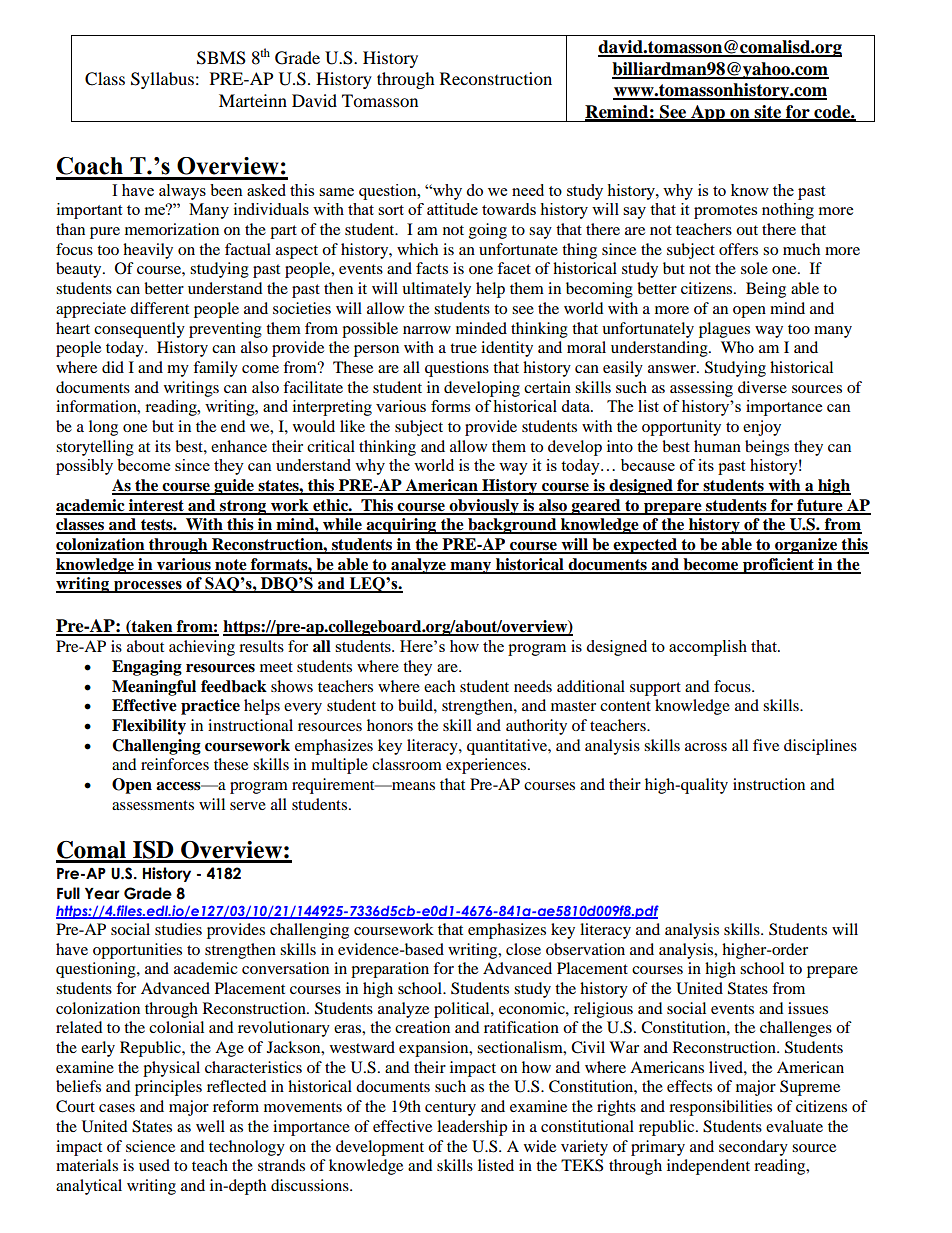 The image size is (952, 1233). I want to click on Meaningful, so click(154, 688).
